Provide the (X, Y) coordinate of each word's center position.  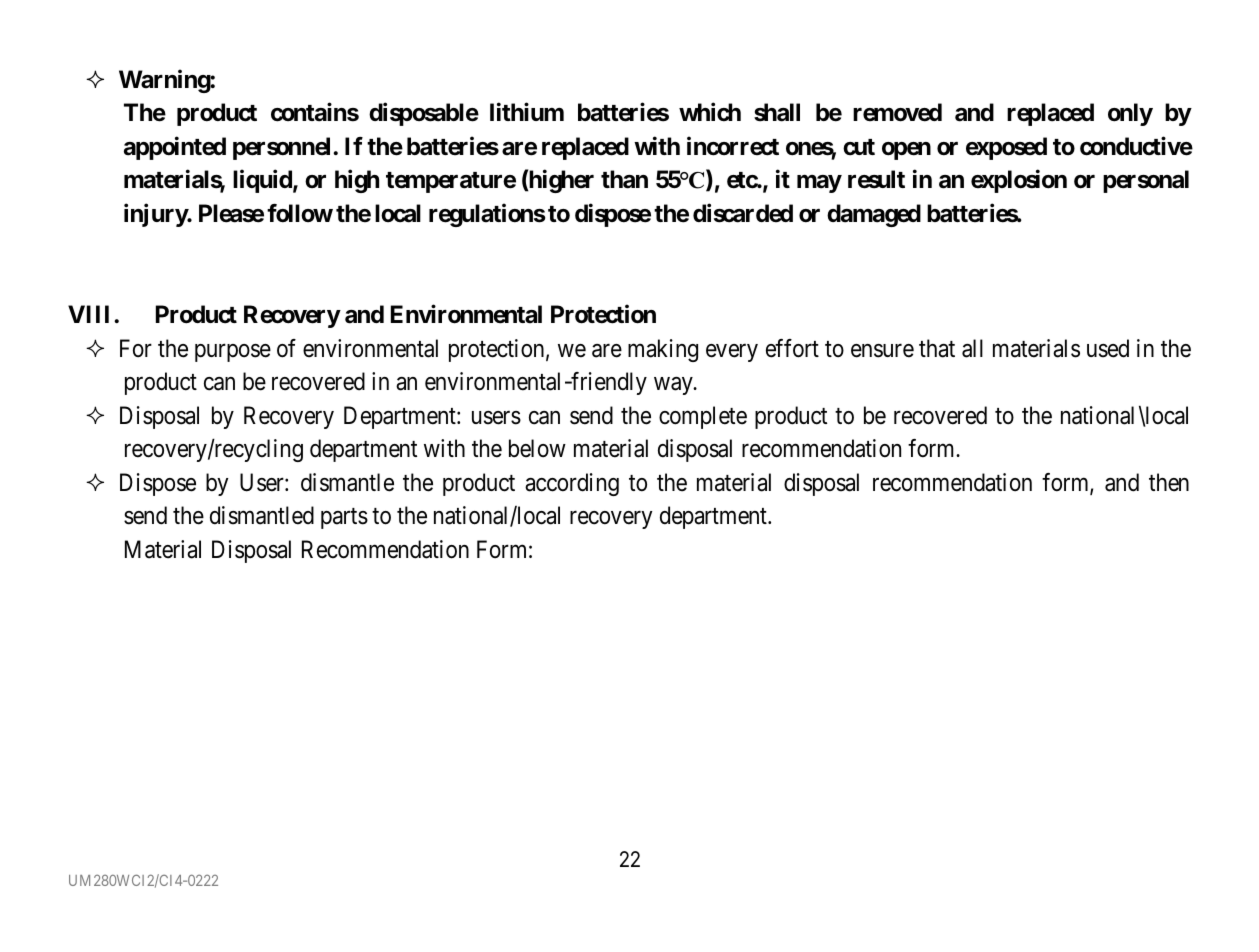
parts (344, 519)
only (1130, 114)
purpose (233, 353)
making (663, 350)
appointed (175, 148)
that (937, 348)
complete (703, 417)
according (572, 484)
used (1108, 348)
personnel (283, 148)
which (710, 112)
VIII (91, 314)
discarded (743, 213)
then (1169, 482)
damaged (874, 215)
